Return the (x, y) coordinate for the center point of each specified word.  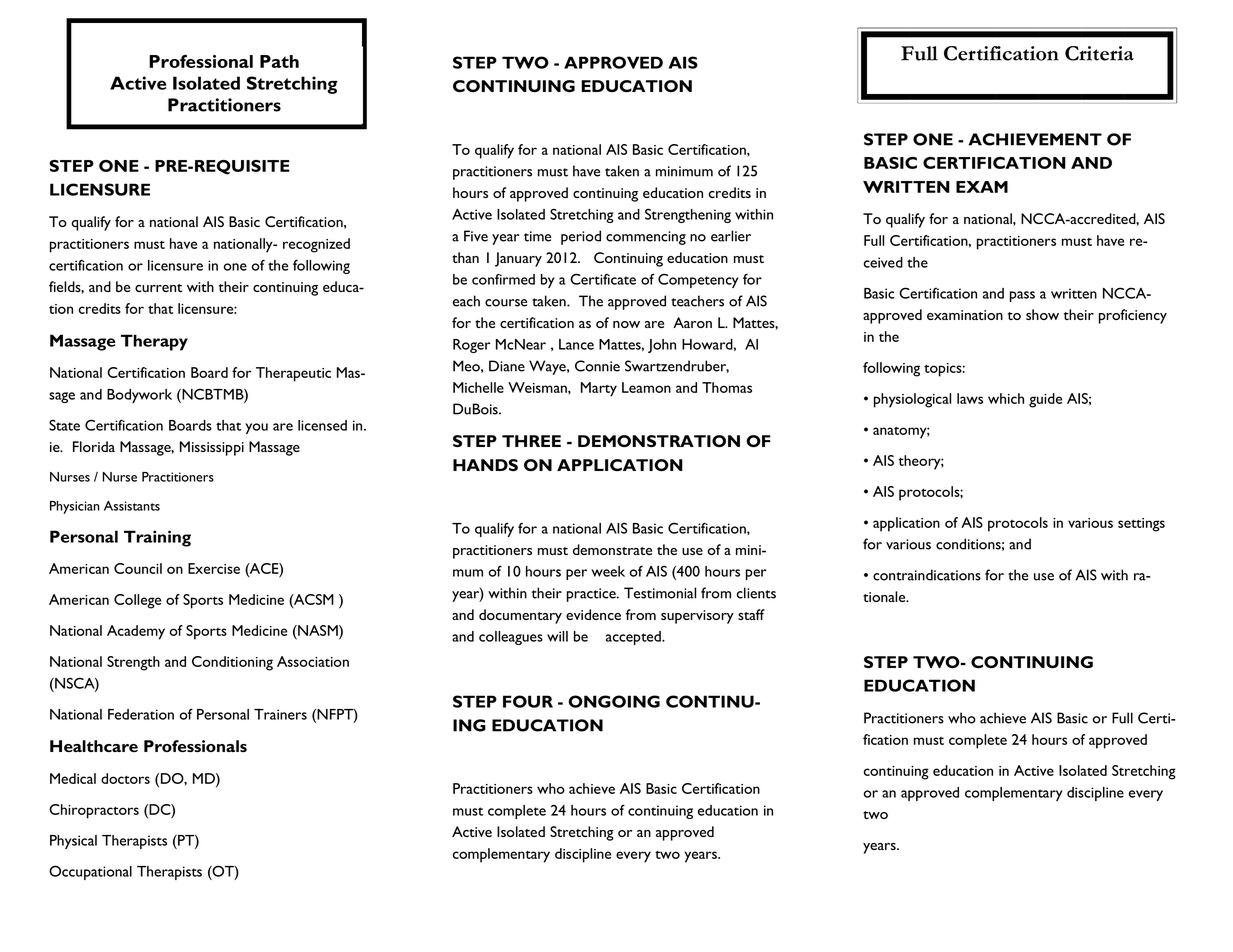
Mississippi (212, 448)
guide (1045, 400)
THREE (531, 441)
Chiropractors (94, 811)
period (581, 237)
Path (279, 61)
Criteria (1099, 53)
